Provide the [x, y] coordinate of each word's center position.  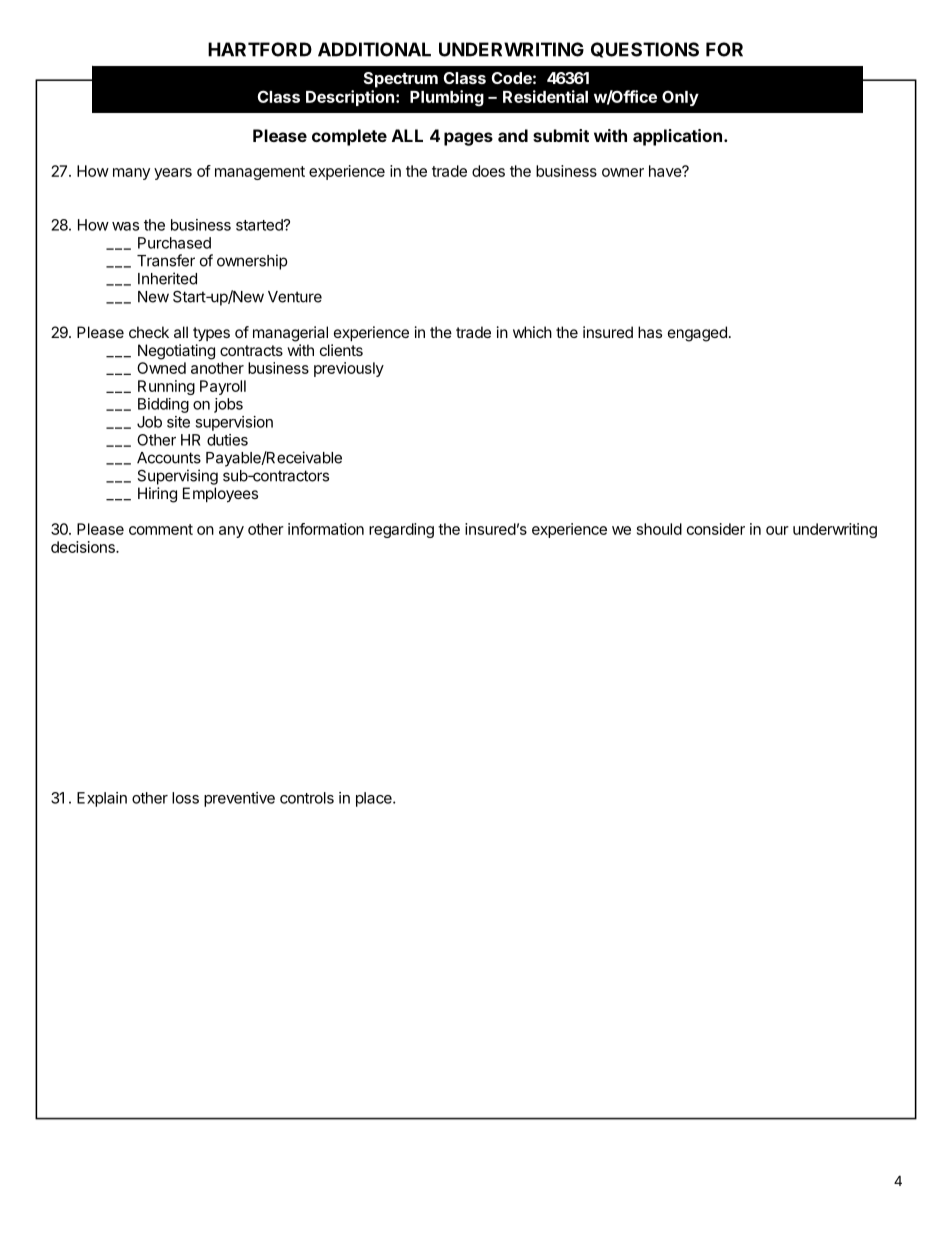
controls [307, 798]
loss [185, 798]
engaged [697, 334]
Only [680, 98]
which [532, 332]
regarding [401, 530]
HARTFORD [260, 49]
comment [161, 529]
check [149, 332]
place [375, 799]
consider [716, 529]
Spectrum [401, 80]
